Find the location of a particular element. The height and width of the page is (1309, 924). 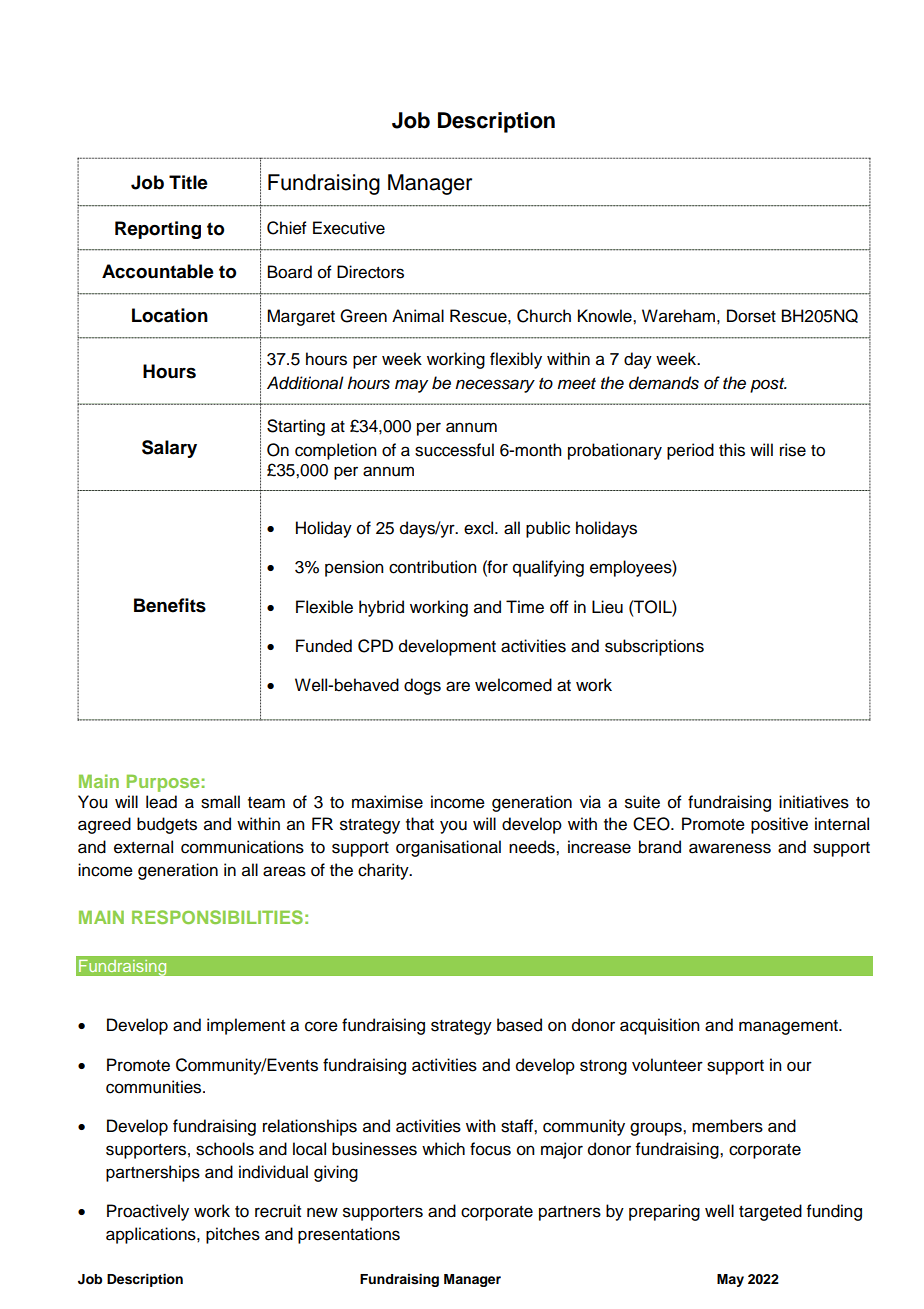

welcomed is located at coordinates (513, 685).
